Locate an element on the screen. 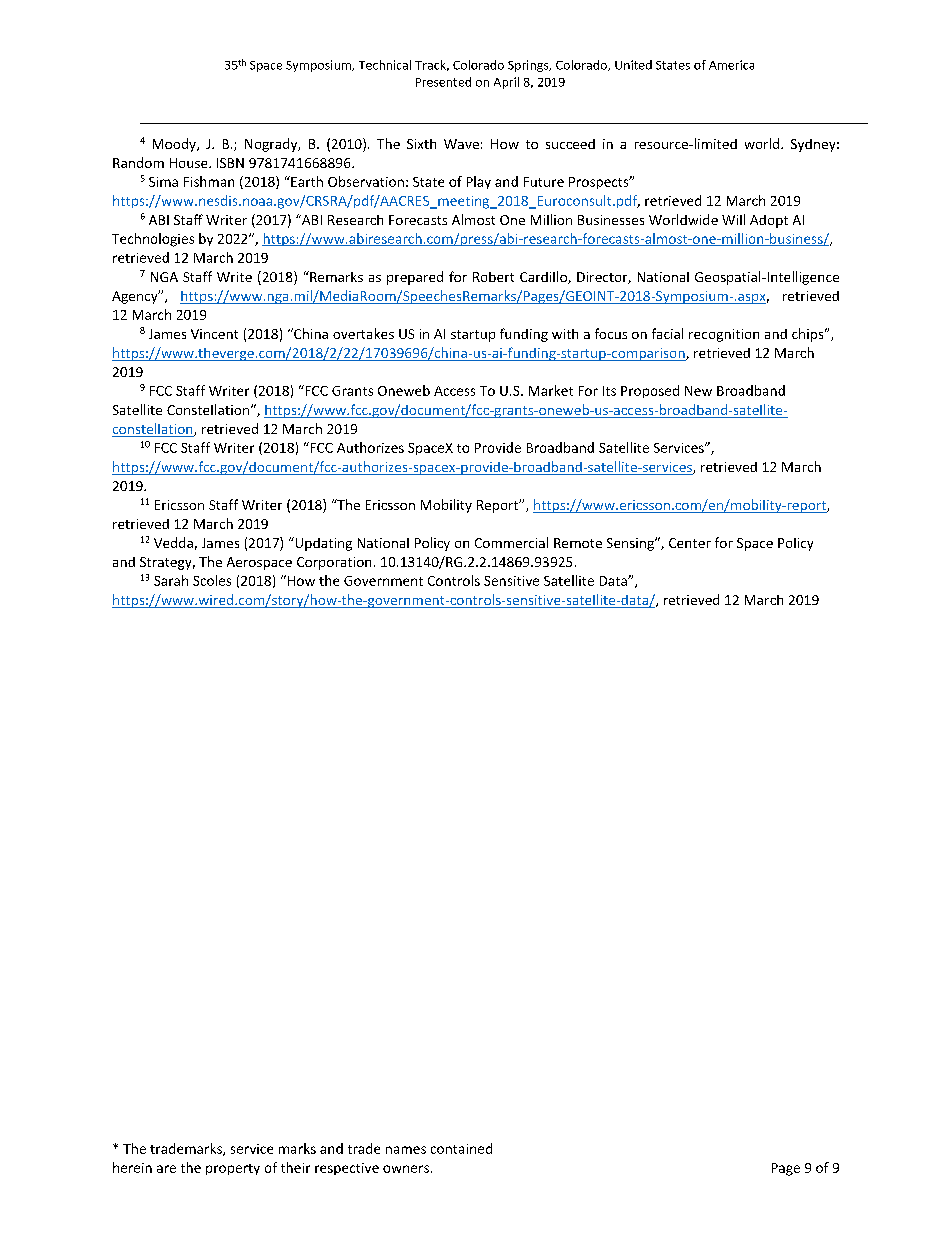 Image resolution: width=952 pixels, height=1233 pixels. Commercial is located at coordinates (511, 542).
